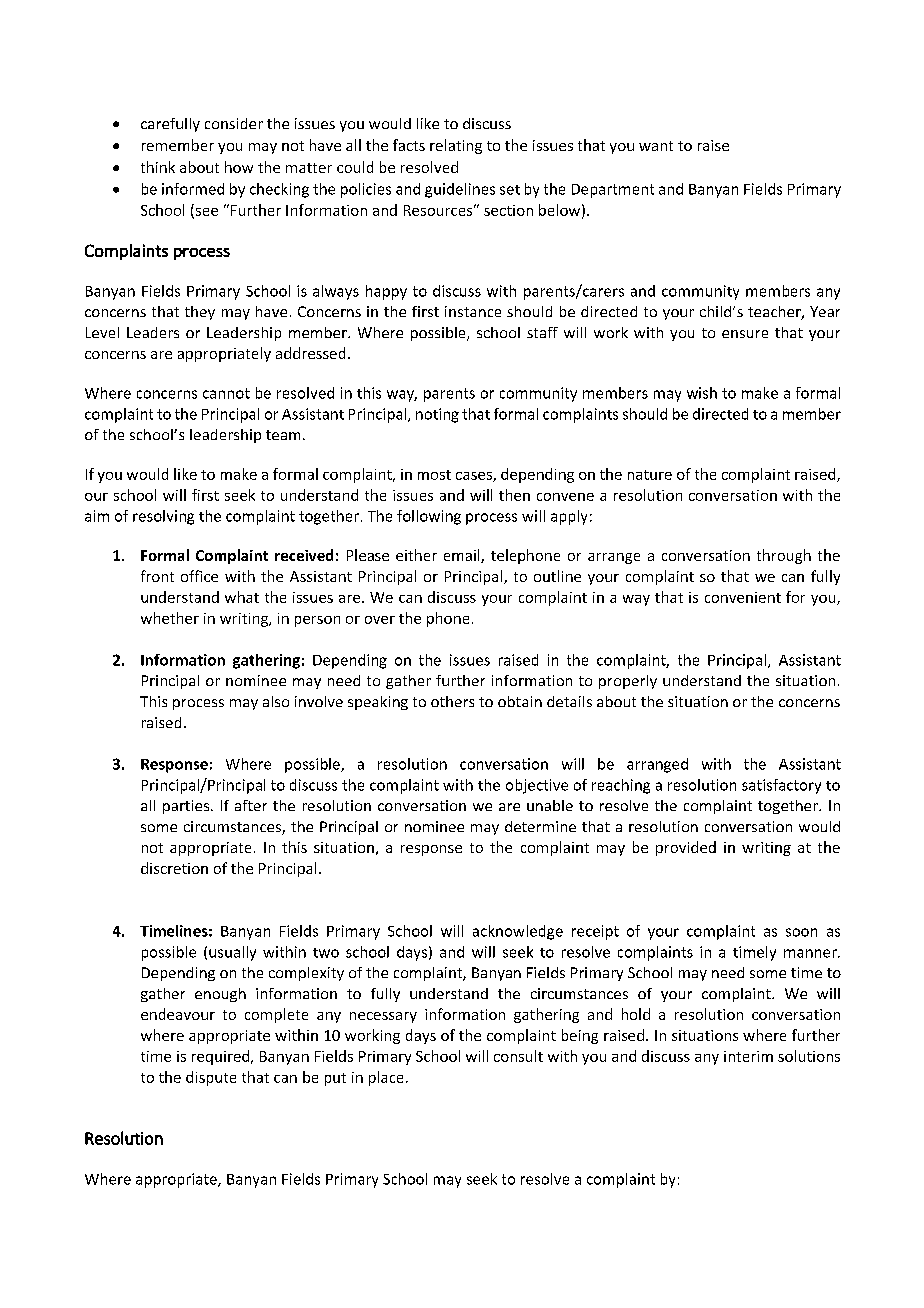  I want to click on dispute, so click(211, 1078).
